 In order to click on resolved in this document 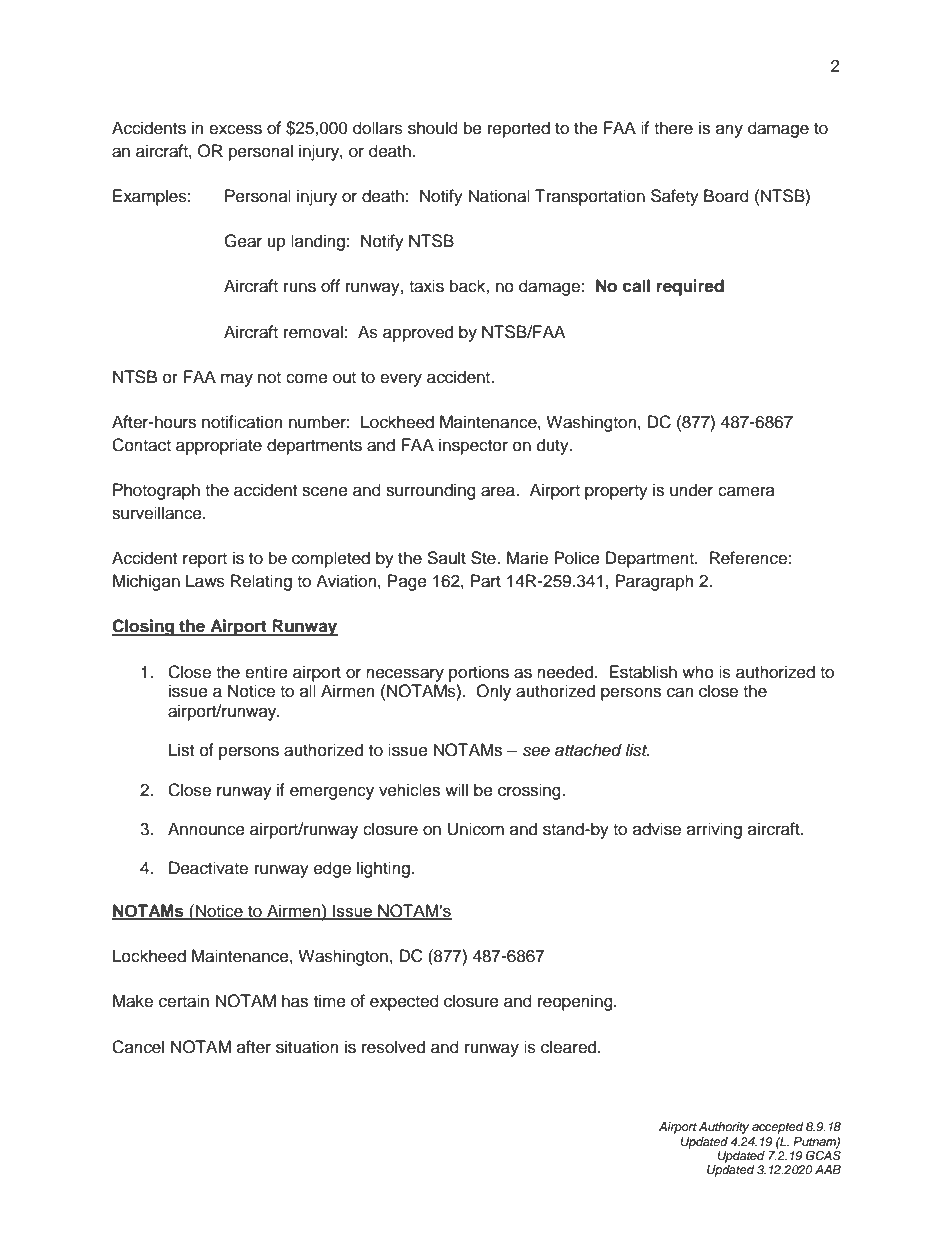, I will do `click(393, 1047)`.
